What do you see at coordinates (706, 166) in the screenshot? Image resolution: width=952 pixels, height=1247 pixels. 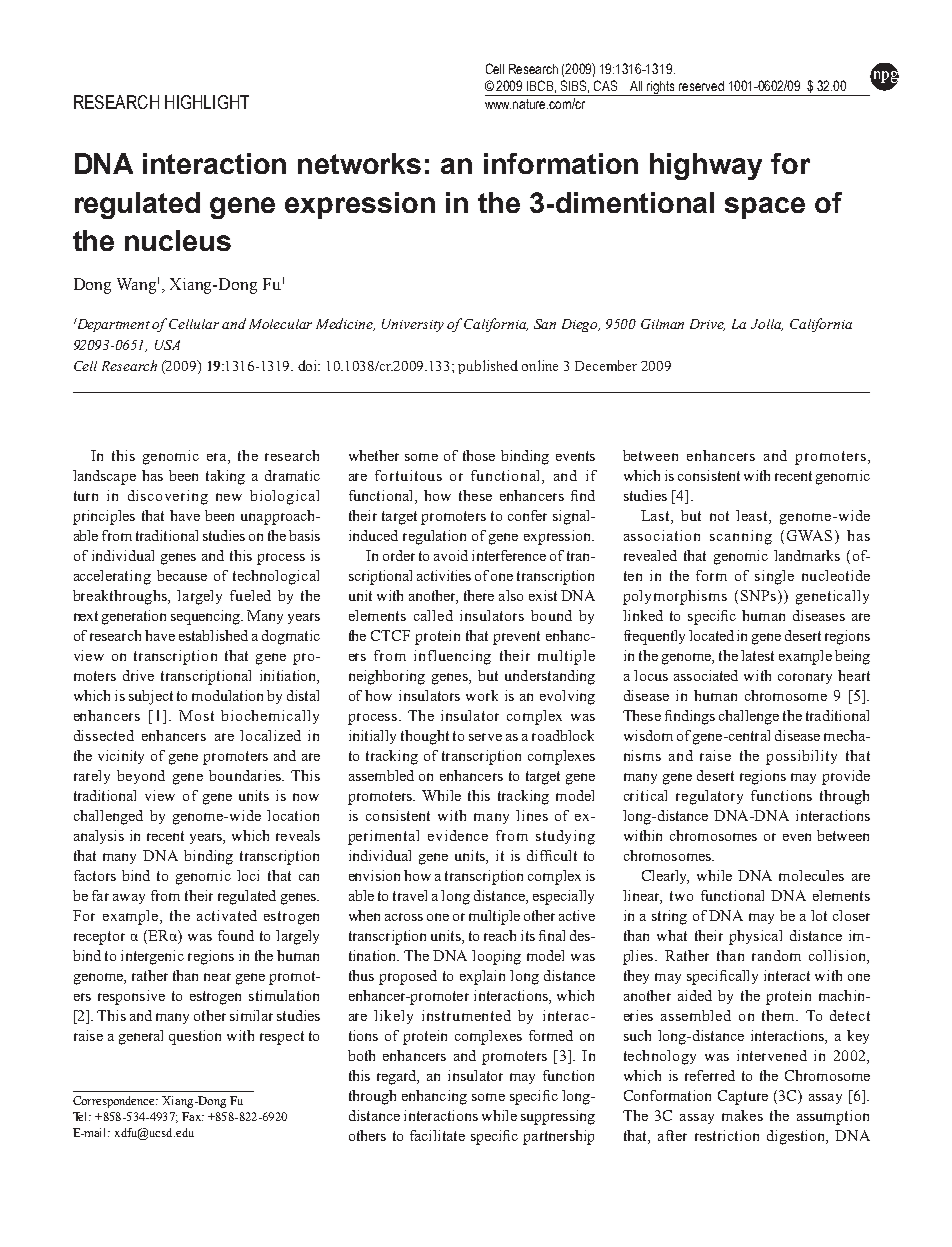 I see `highway` at bounding box center [706, 166].
